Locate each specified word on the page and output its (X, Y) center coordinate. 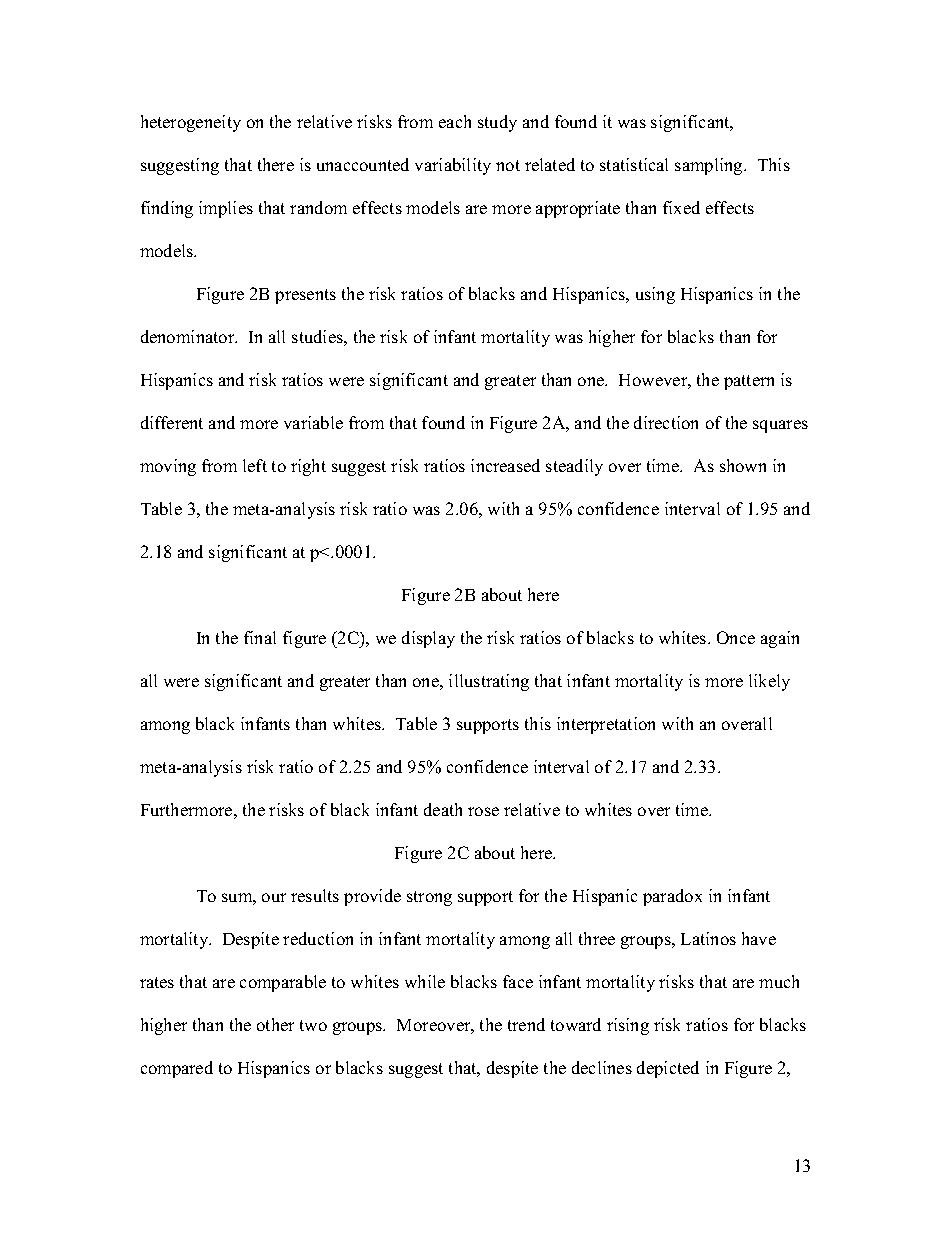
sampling (710, 166)
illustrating (489, 682)
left (255, 465)
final (260, 637)
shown (743, 465)
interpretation (606, 725)
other (275, 1024)
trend (526, 1024)
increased (505, 465)
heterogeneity (191, 123)
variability (453, 166)
